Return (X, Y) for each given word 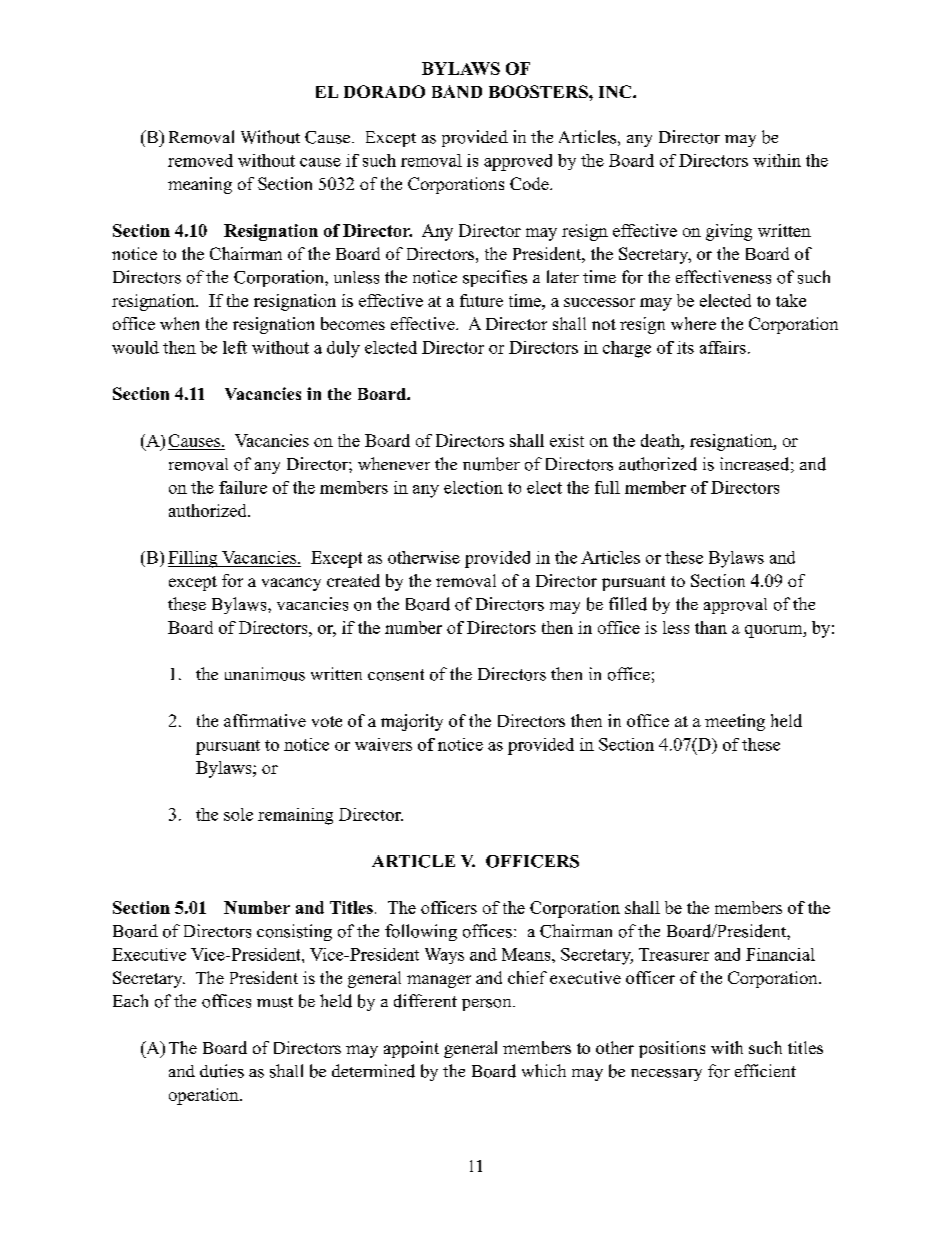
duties (222, 1071)
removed (200, 160)
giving (729, 232)
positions (672, 1049)
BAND (457, 91)
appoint (411, 1049)
